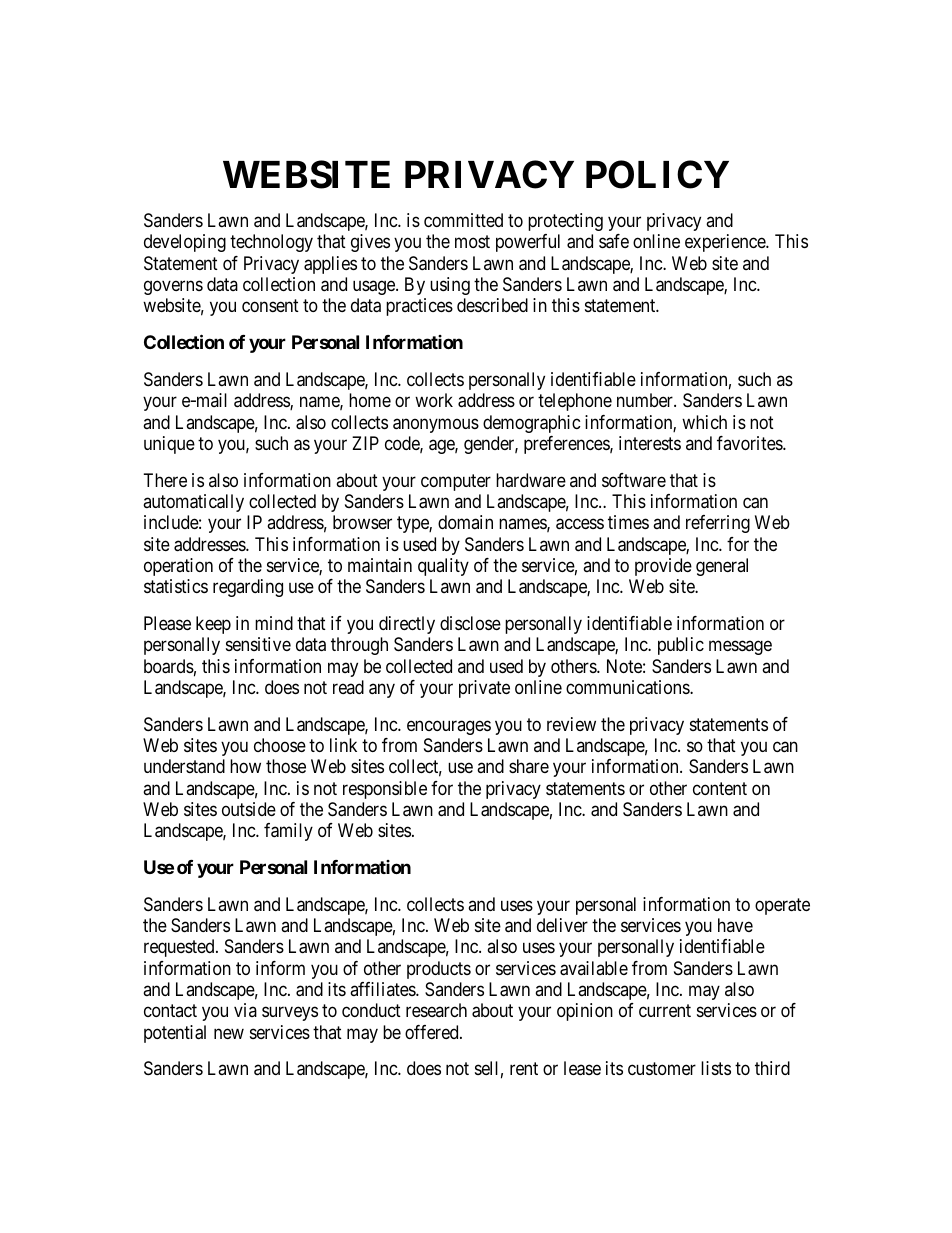  Describe the element at coordinates (385, 790) in the screenshot. I see `responsible` at that location.
